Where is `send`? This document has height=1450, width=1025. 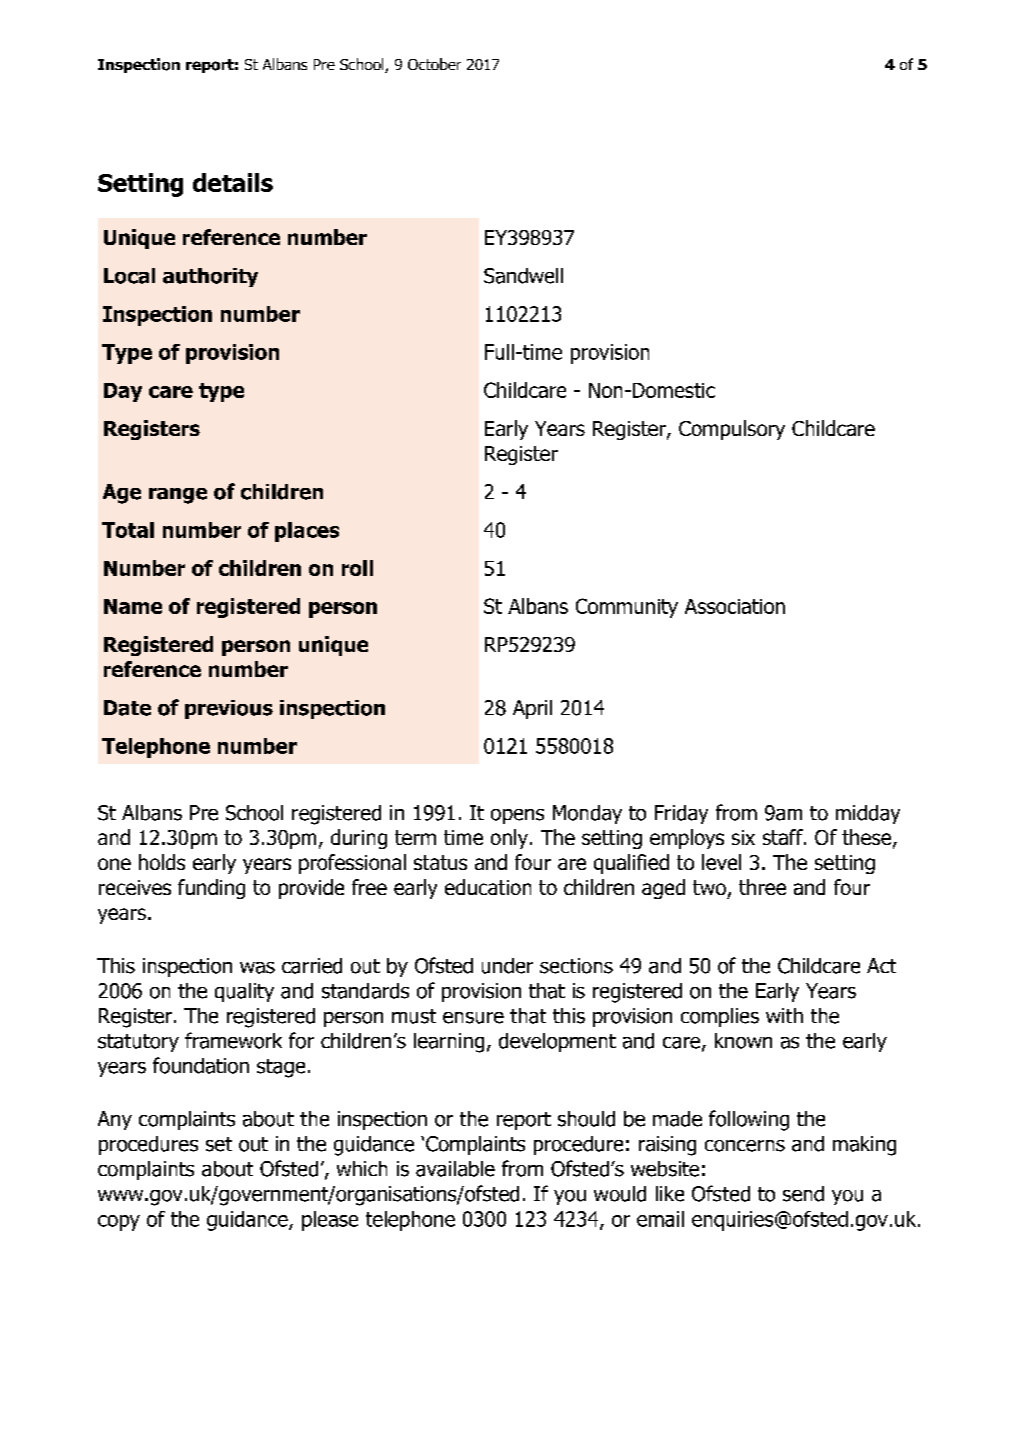
send is located at coordinates (803, 1194).
